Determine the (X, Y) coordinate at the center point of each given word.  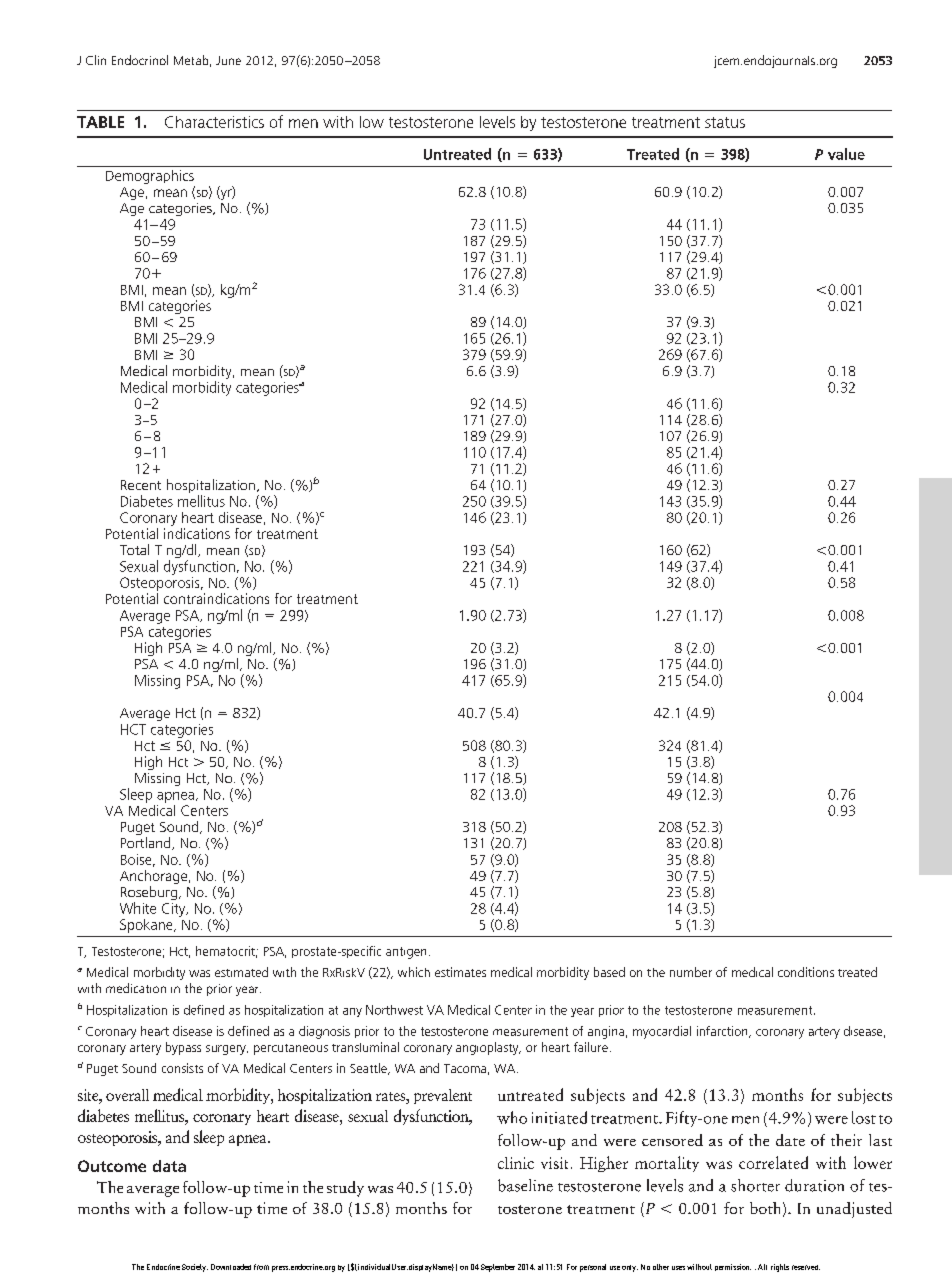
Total (134, 549)
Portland (147, 843)
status (725, 122)
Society (195, 1268)
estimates (460, 972)
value (846, 154)
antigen (406, 953)
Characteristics (214, 122)
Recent (141, 485)
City (175, 910)
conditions (806, 972)
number (691, 972)
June (228, 60)
